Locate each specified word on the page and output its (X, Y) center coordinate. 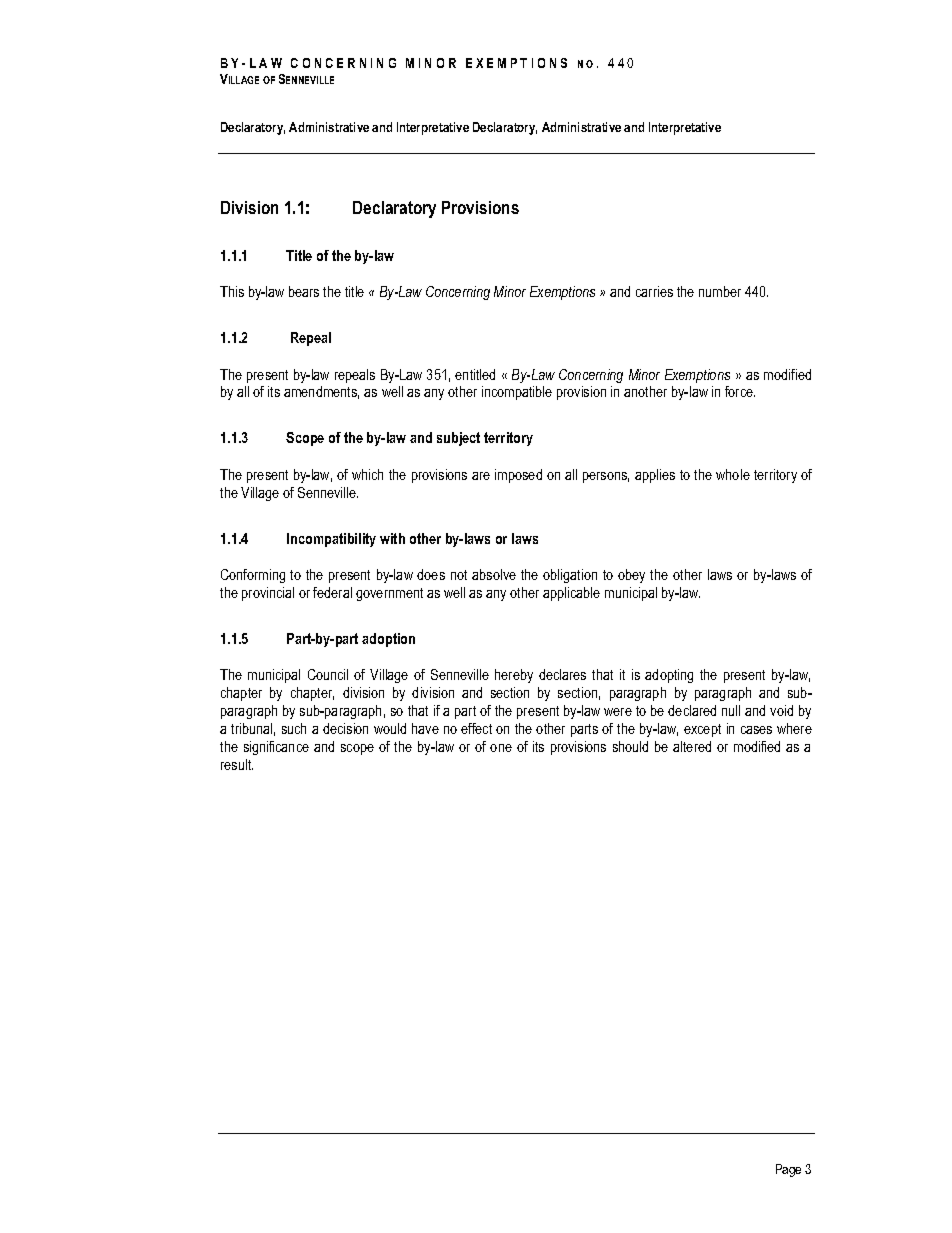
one (501, 748)
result (237, 764)
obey (631, 576)
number (720, 291)
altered (692, 746)
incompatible (517, 393)
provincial (268, 594)
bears (304, 291)
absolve (494, 574)
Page (788, 1170)
